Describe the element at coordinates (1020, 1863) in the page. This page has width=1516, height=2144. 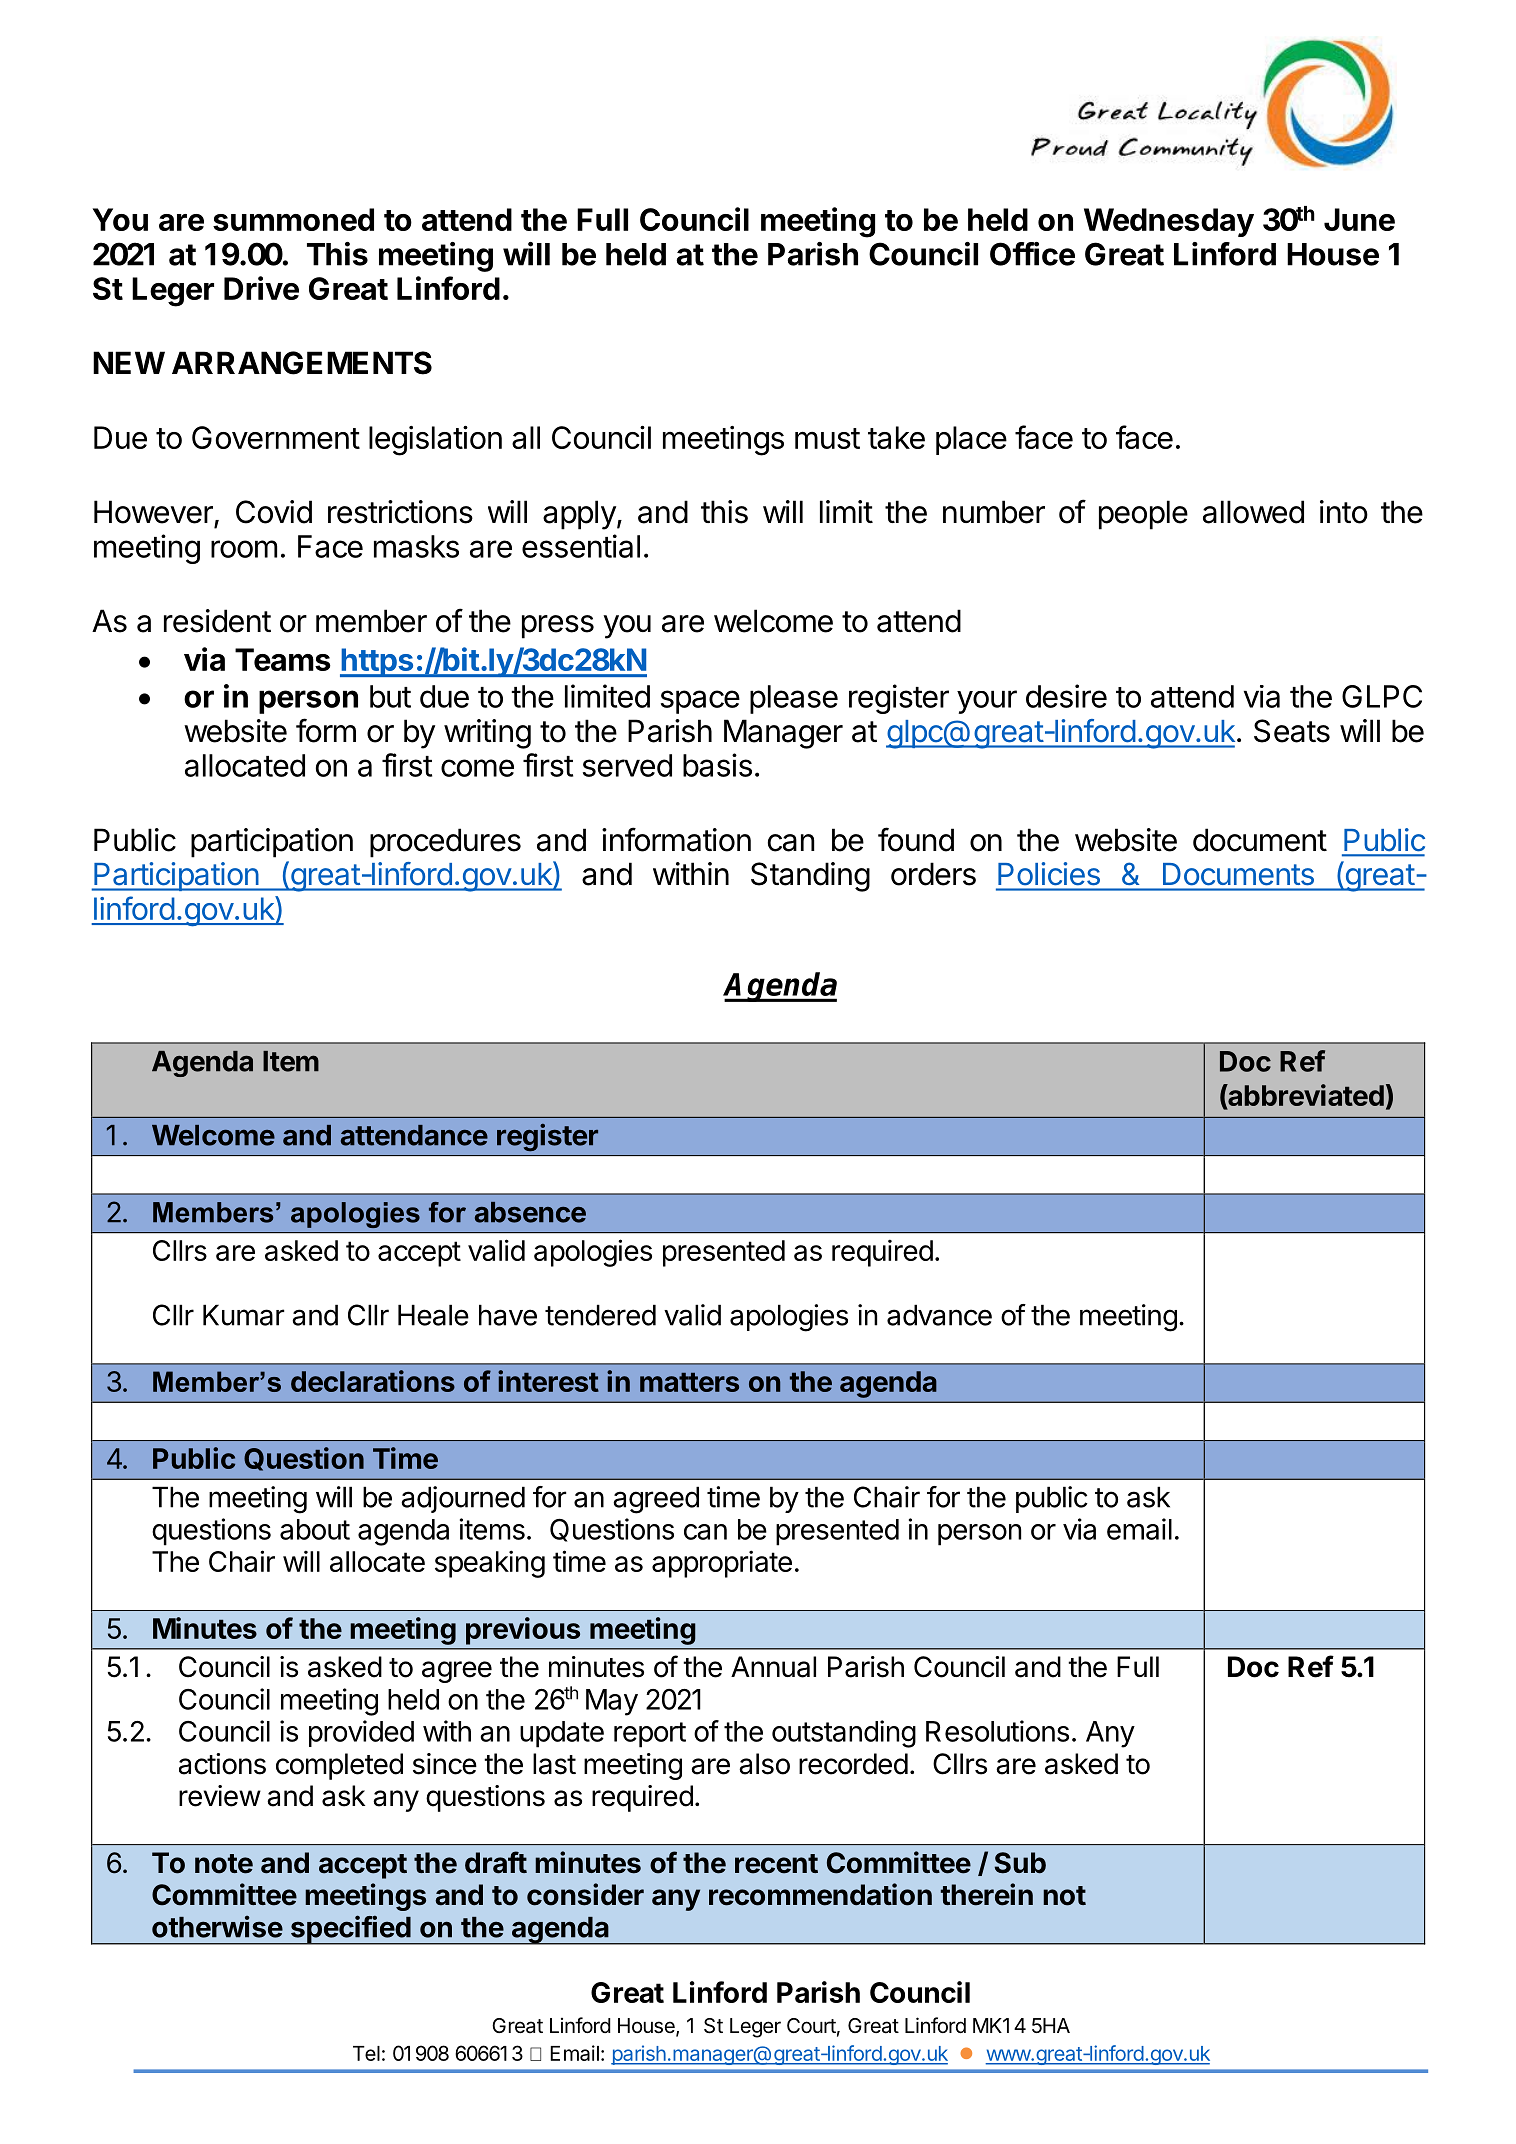
I see `Sub` at that location.
